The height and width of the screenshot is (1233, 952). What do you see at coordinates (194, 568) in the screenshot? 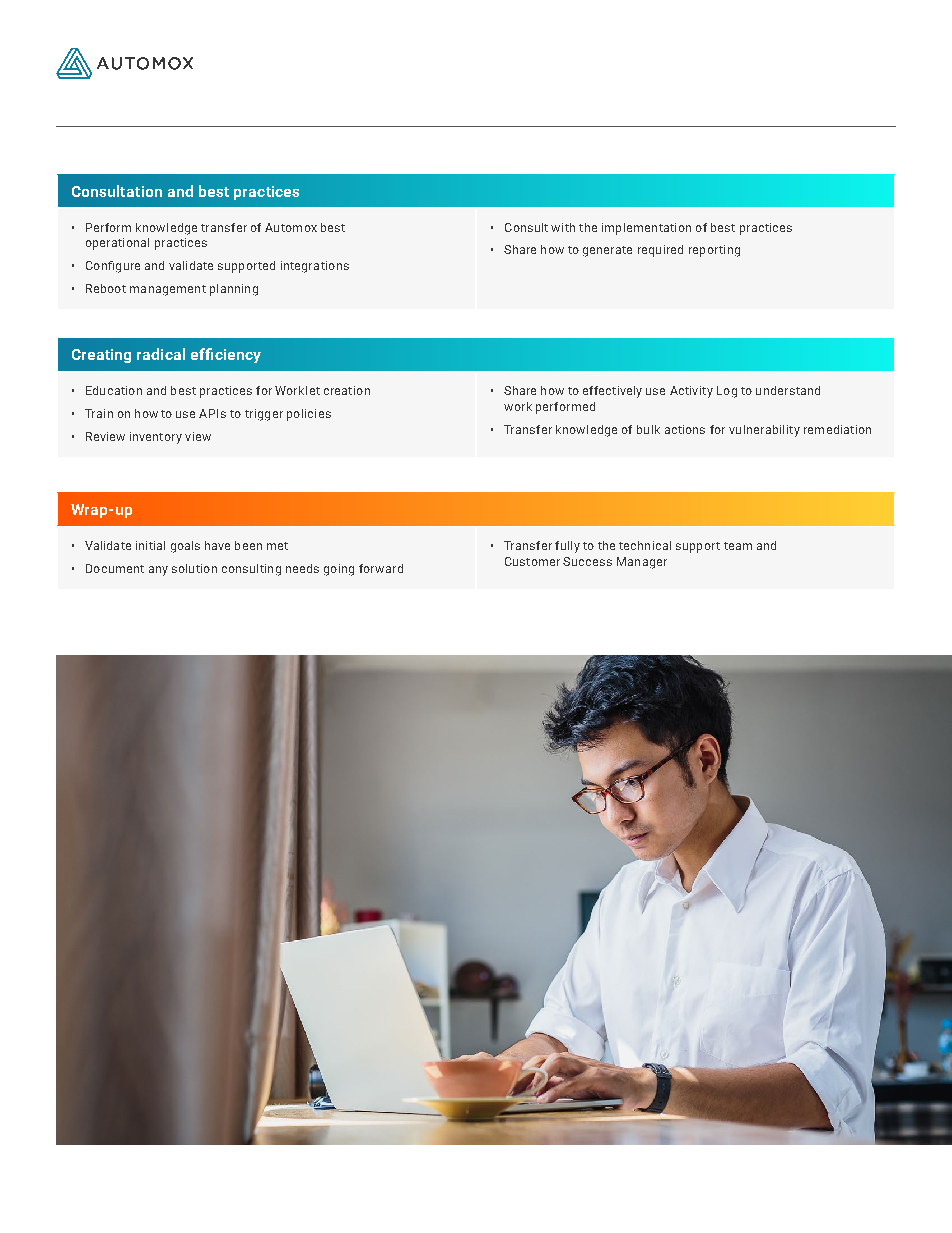
I see `solution` at bounding box center [194, 568].
